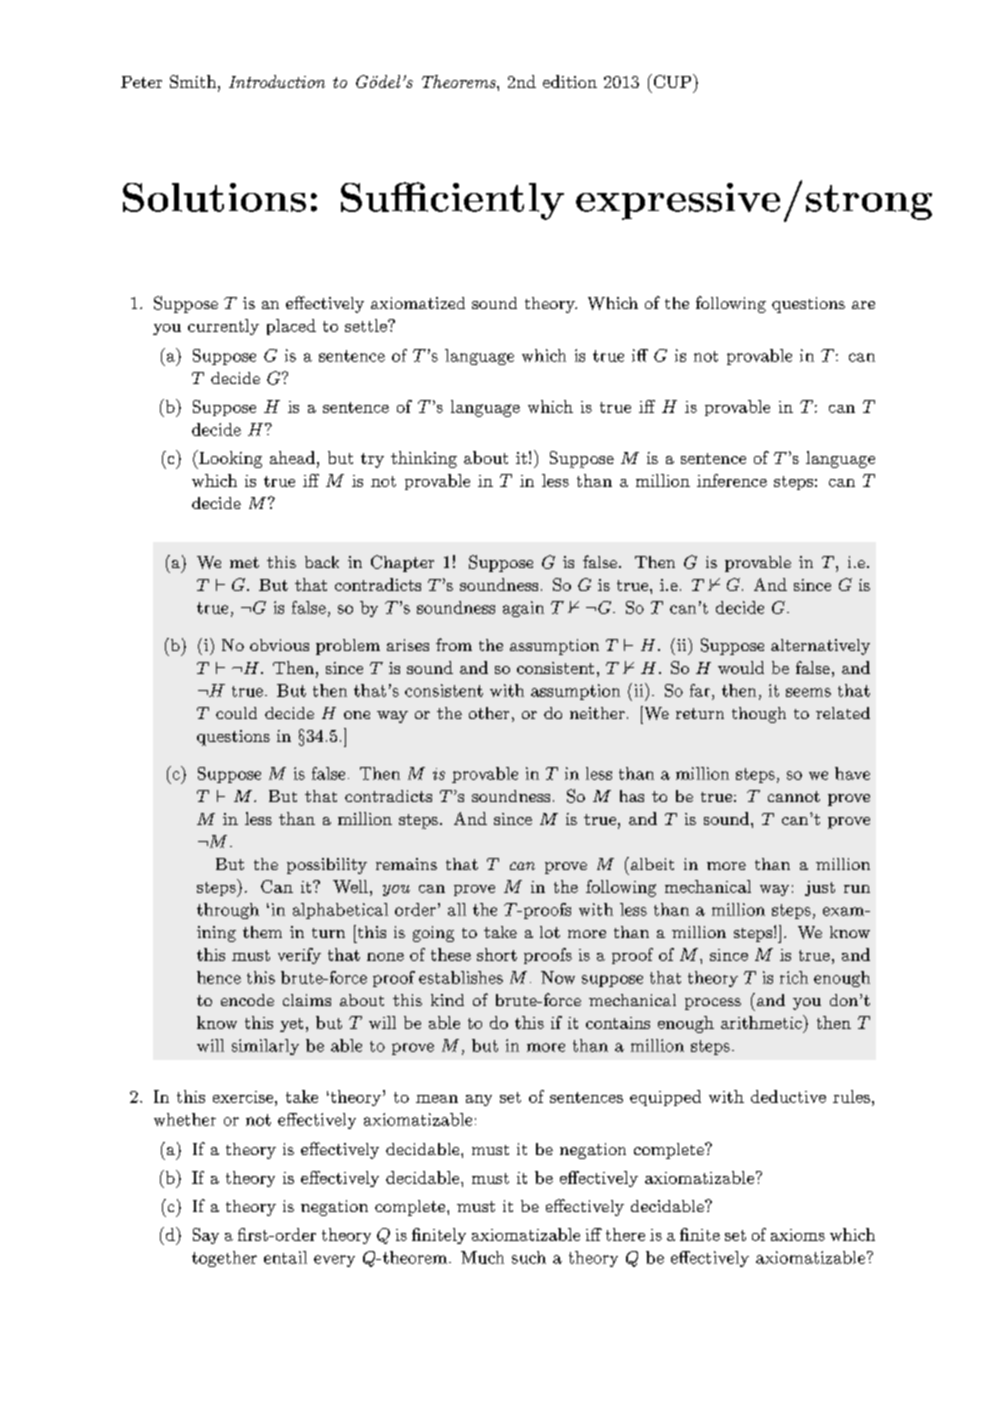 The image size is (996, 1408). What do you see at coordinates (741, 667) in the document?
I see `would` at bounding box center [741, 667].
